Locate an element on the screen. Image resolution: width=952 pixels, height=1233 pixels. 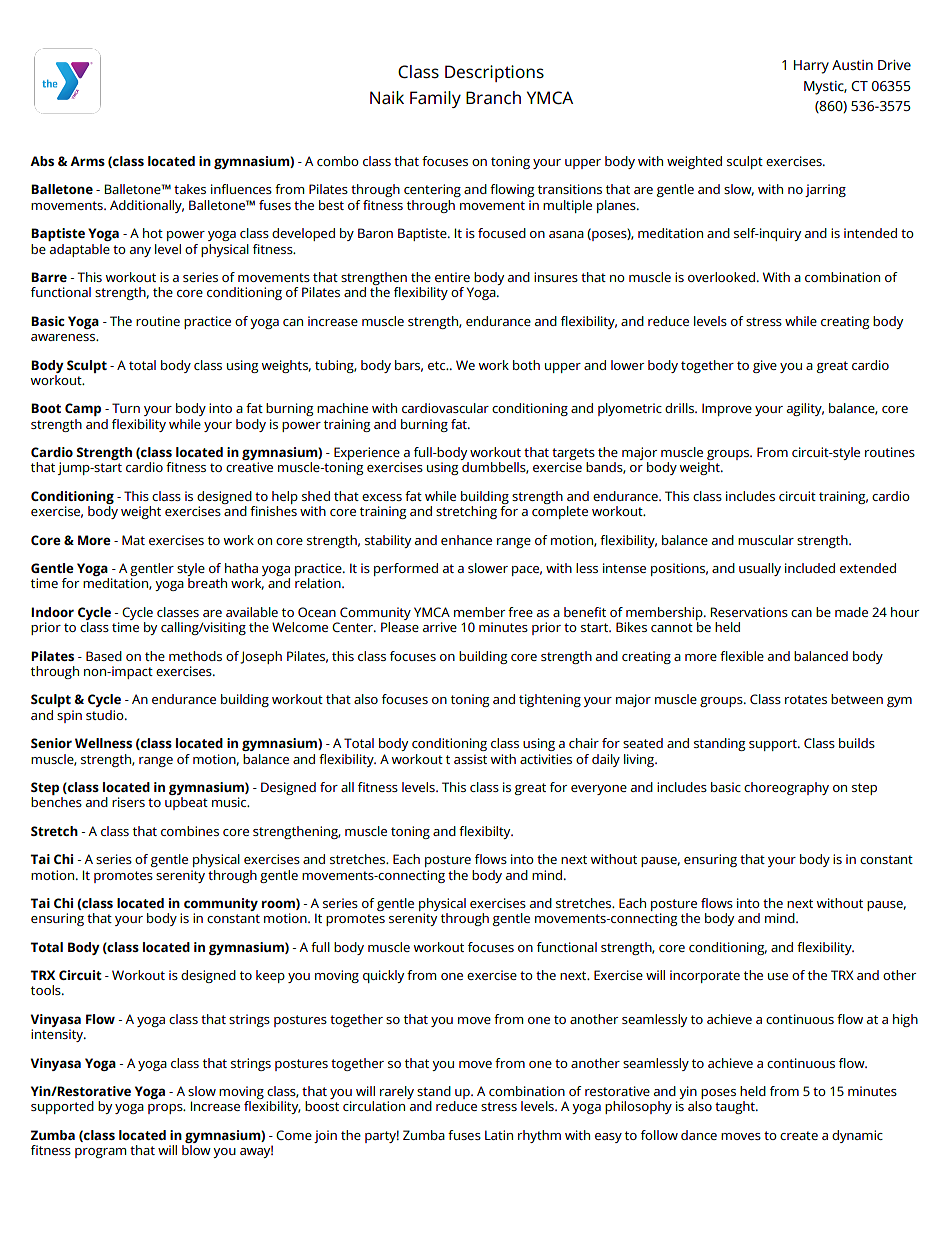
Improve is located at coordinates (727, 409).
